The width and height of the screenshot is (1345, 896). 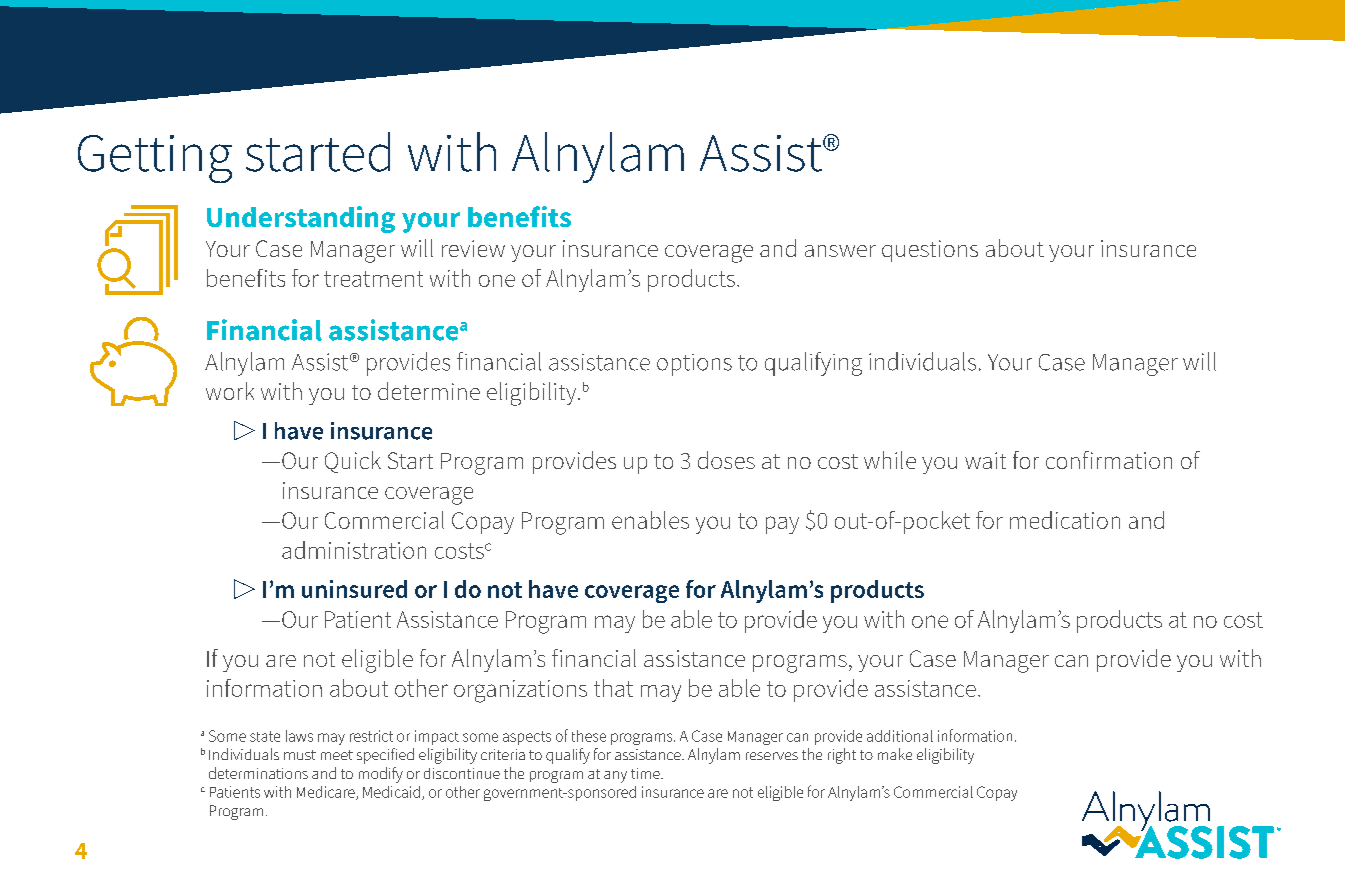 I want to click on Getting, so click(x=155, y=159).
